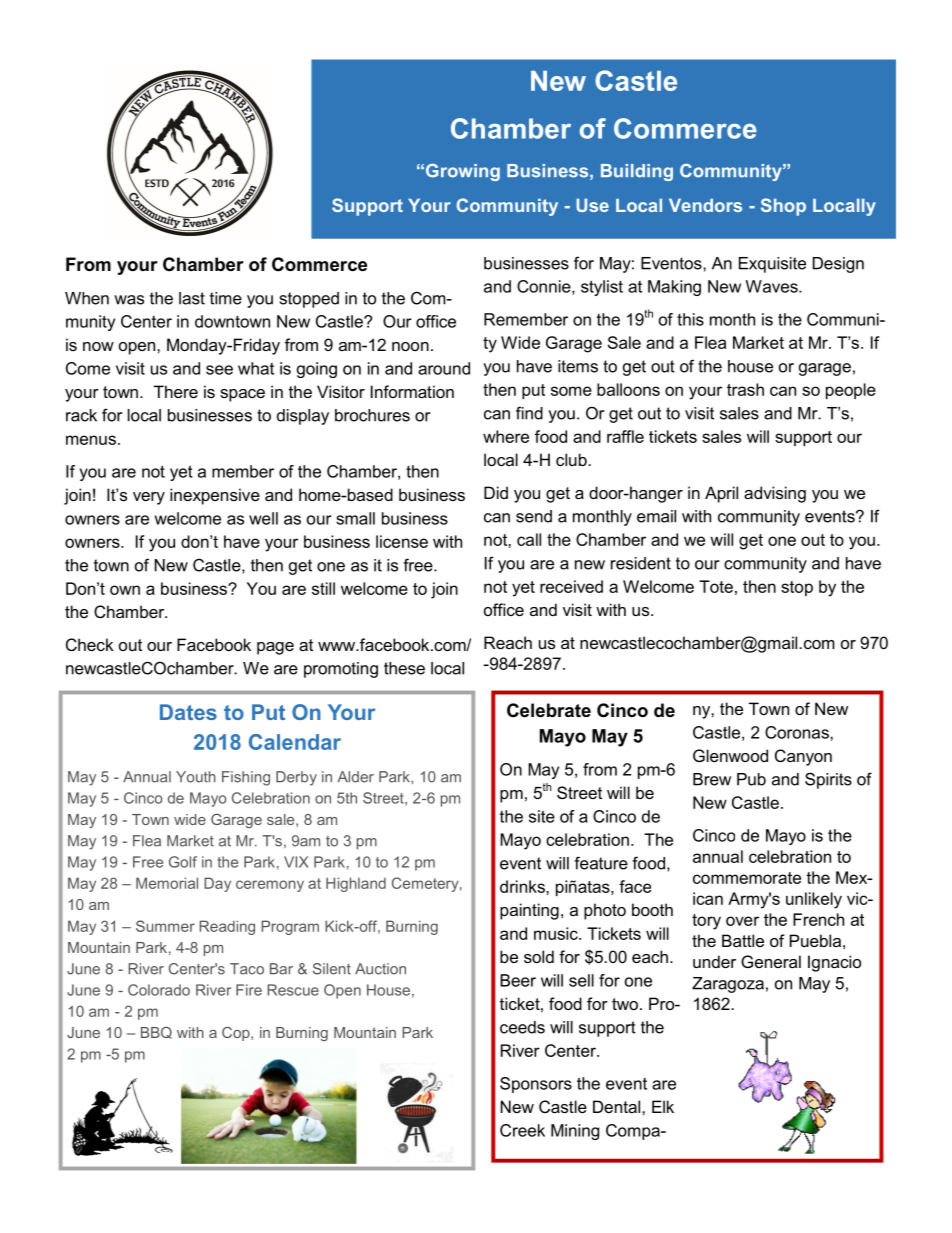 The image size is (952, 1233). Describe the element at coordinates (192, 298) in the document. I see `last` at that location.
